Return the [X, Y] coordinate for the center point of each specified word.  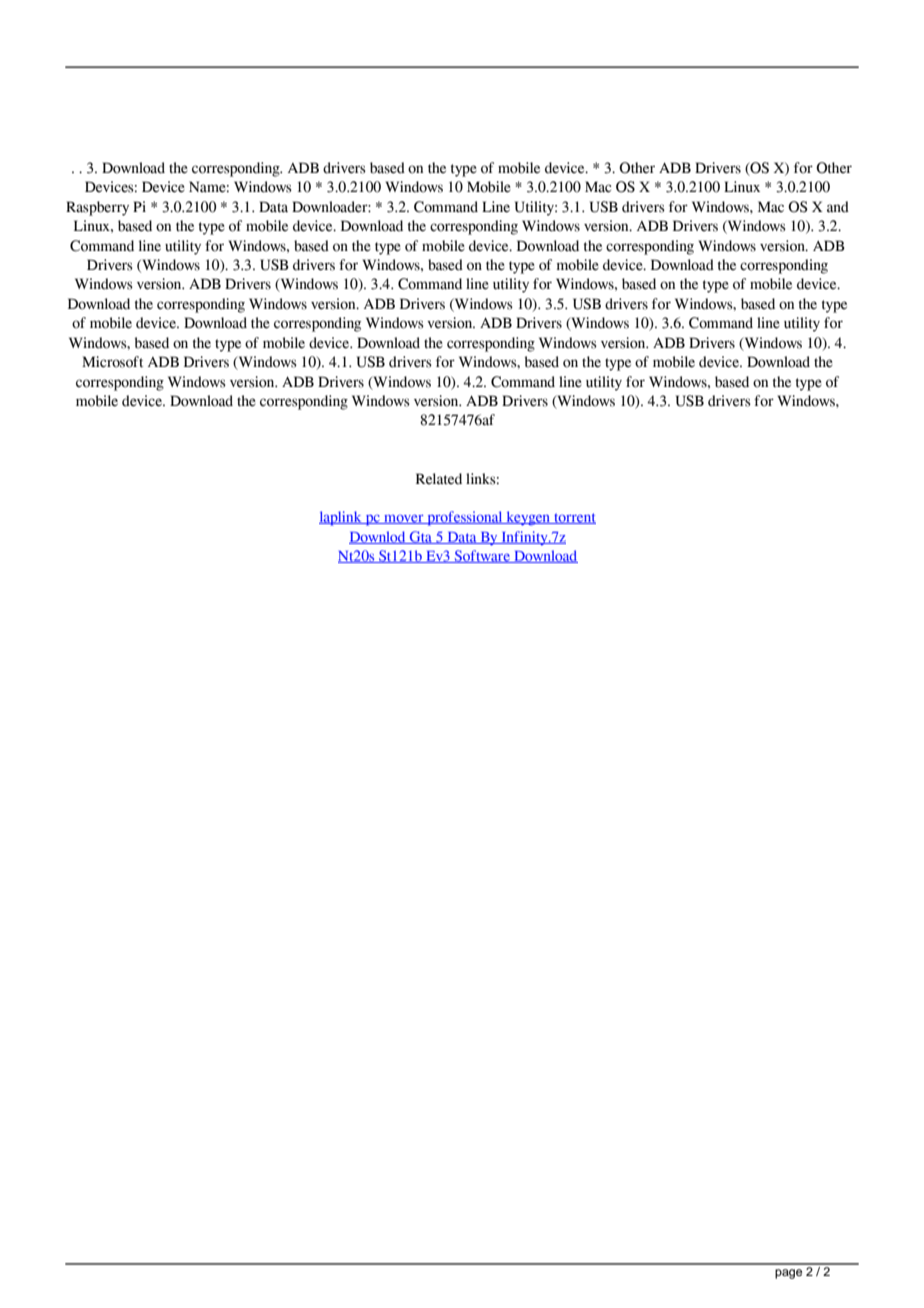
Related [439, 479]
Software [482, 556]
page [788, 1274]
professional [465, 518]
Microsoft [112, 362]
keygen [528, 518]
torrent [574, 518]
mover [404, 519]
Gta [421, 537]
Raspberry [97, 208]
